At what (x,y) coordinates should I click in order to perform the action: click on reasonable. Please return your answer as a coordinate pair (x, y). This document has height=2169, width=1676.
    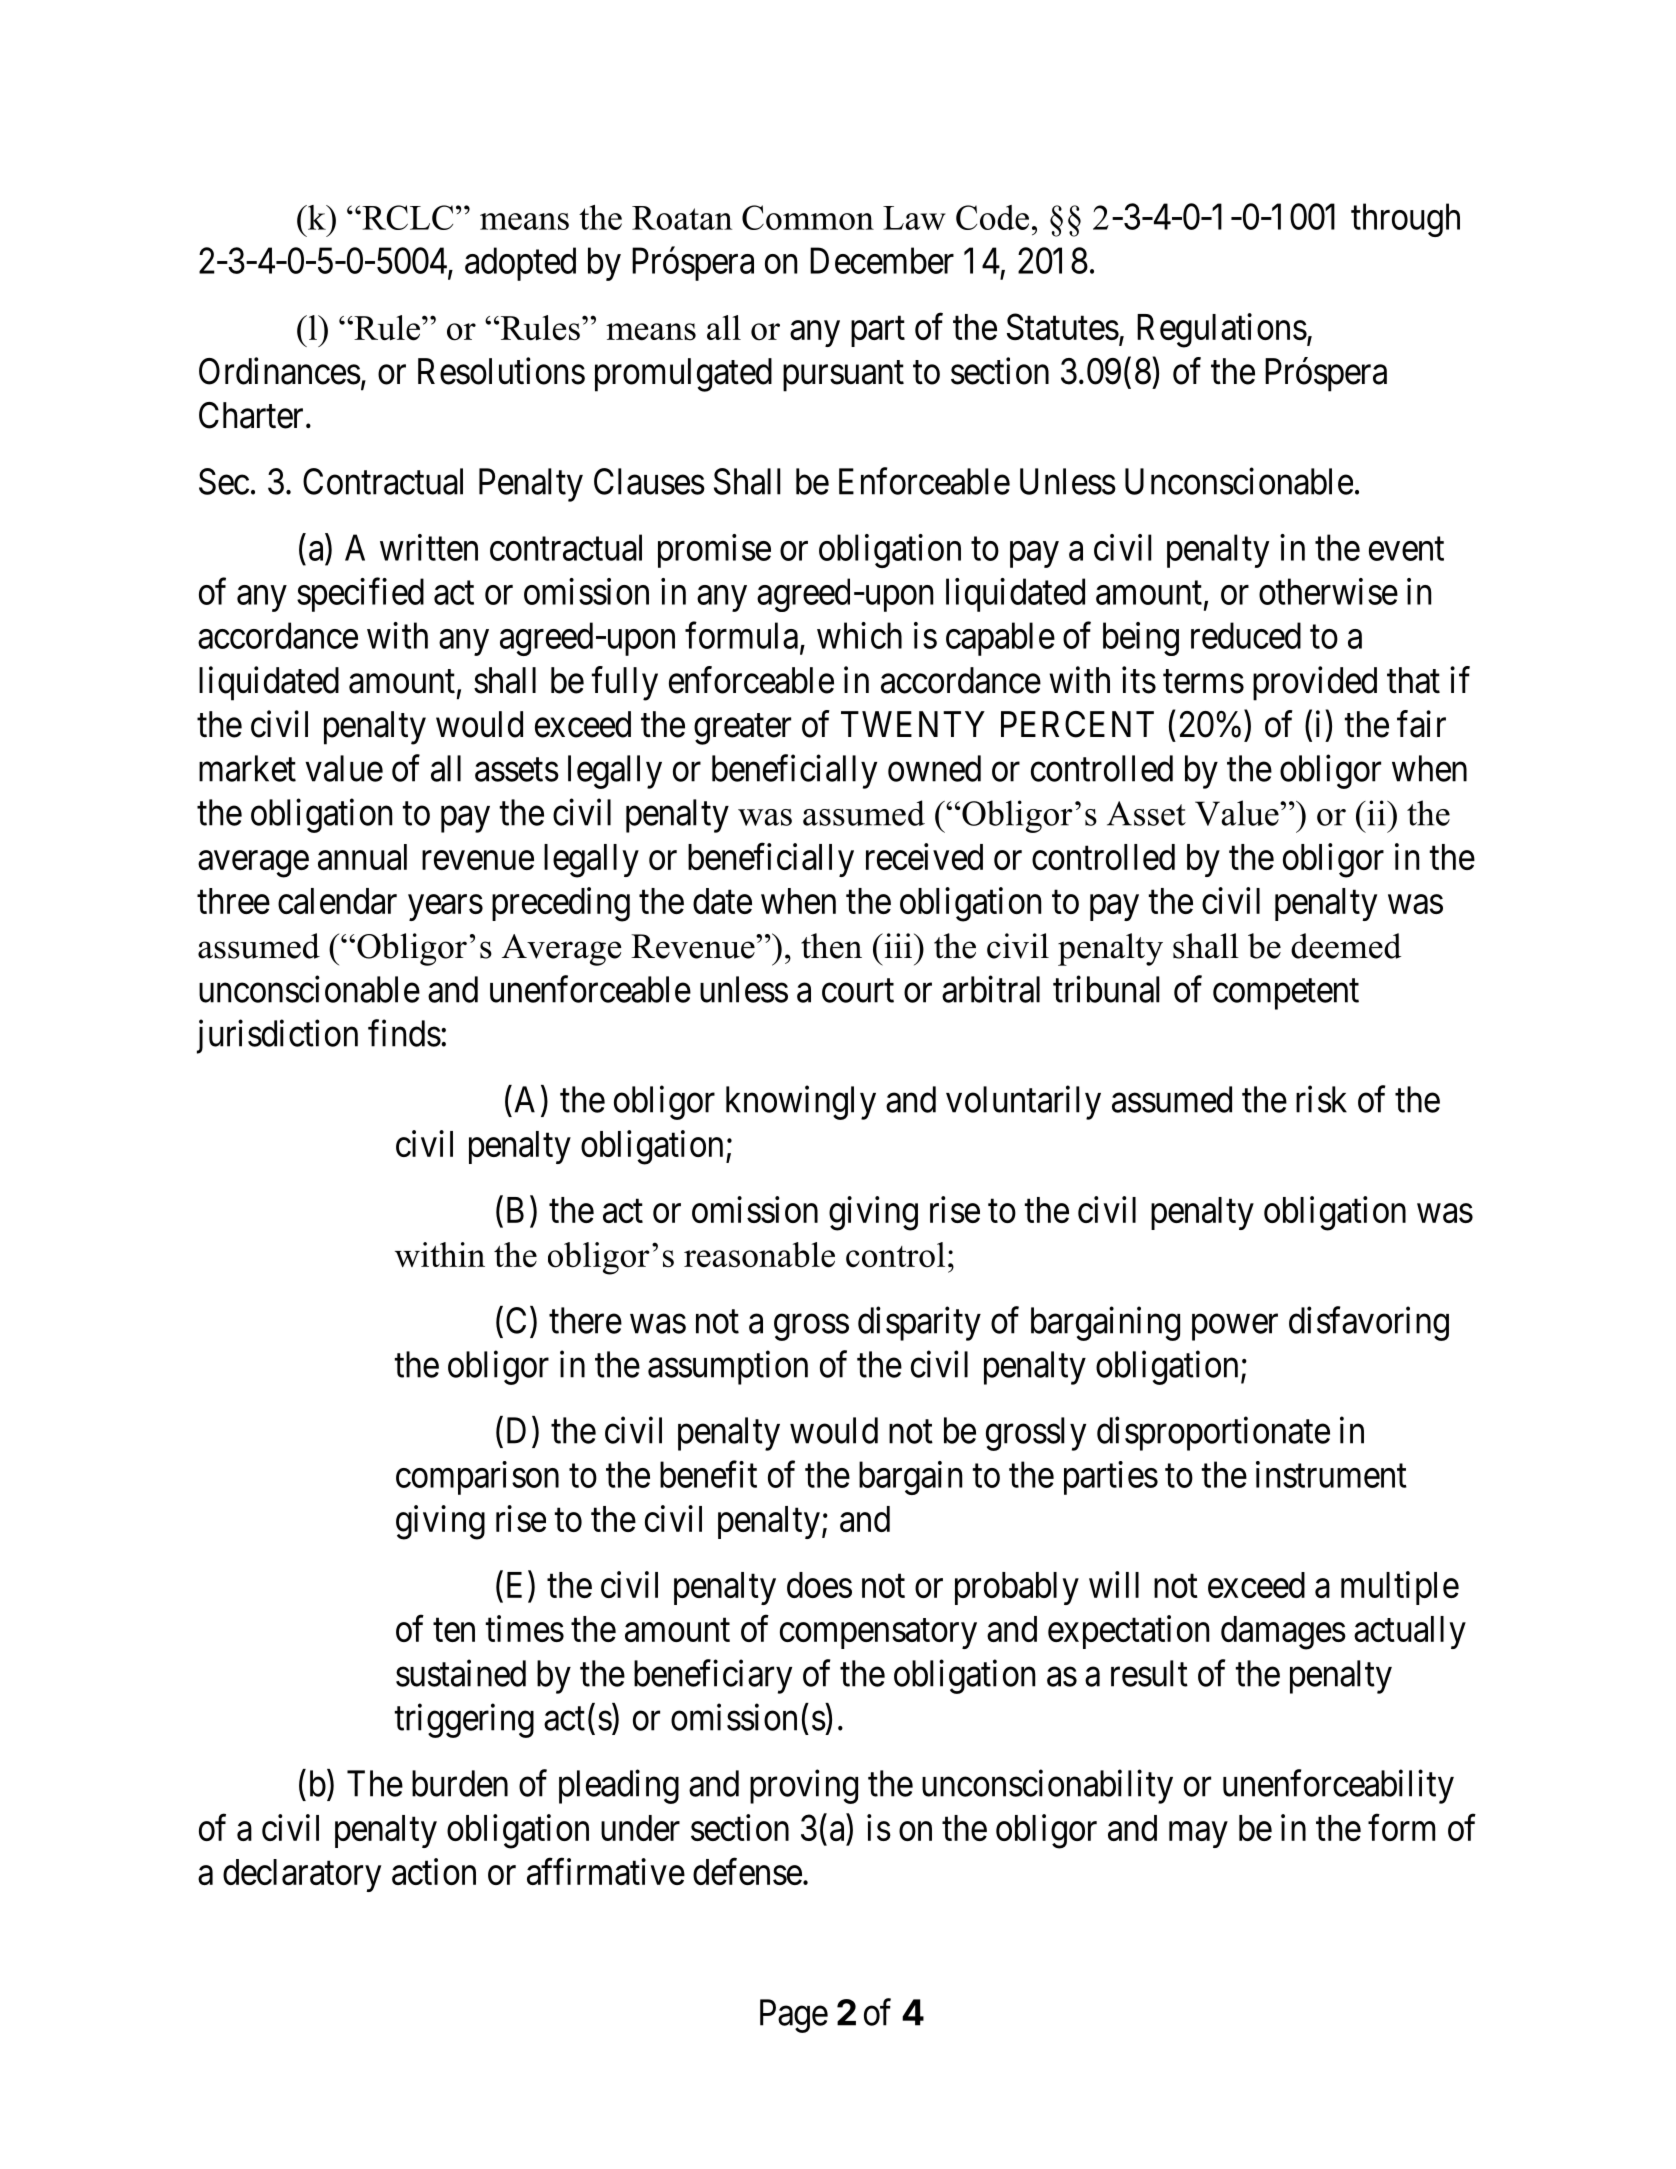
    Looking at the image, I should click on (759, 1255).
